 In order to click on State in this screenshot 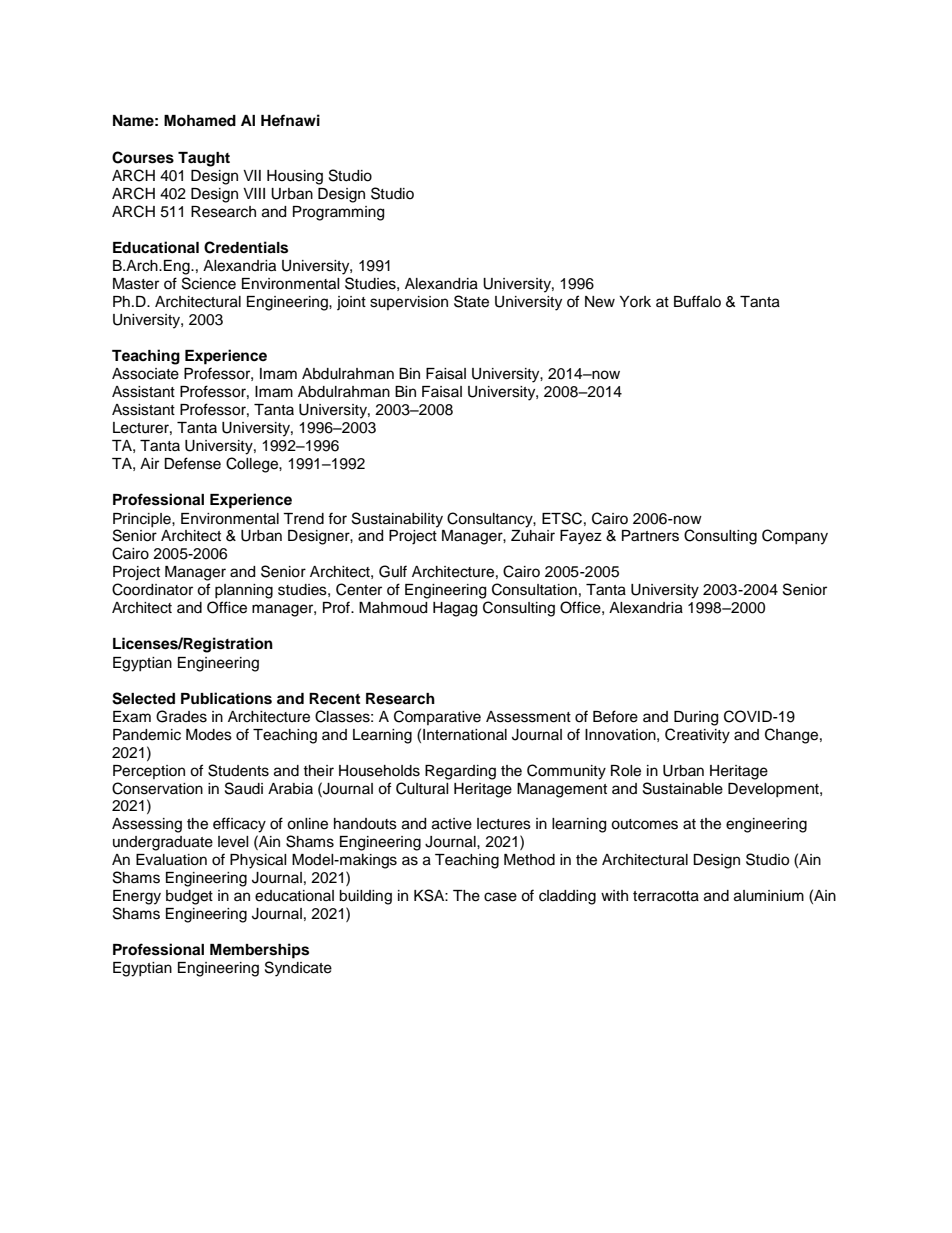, I will do `click(471, 301)`.
